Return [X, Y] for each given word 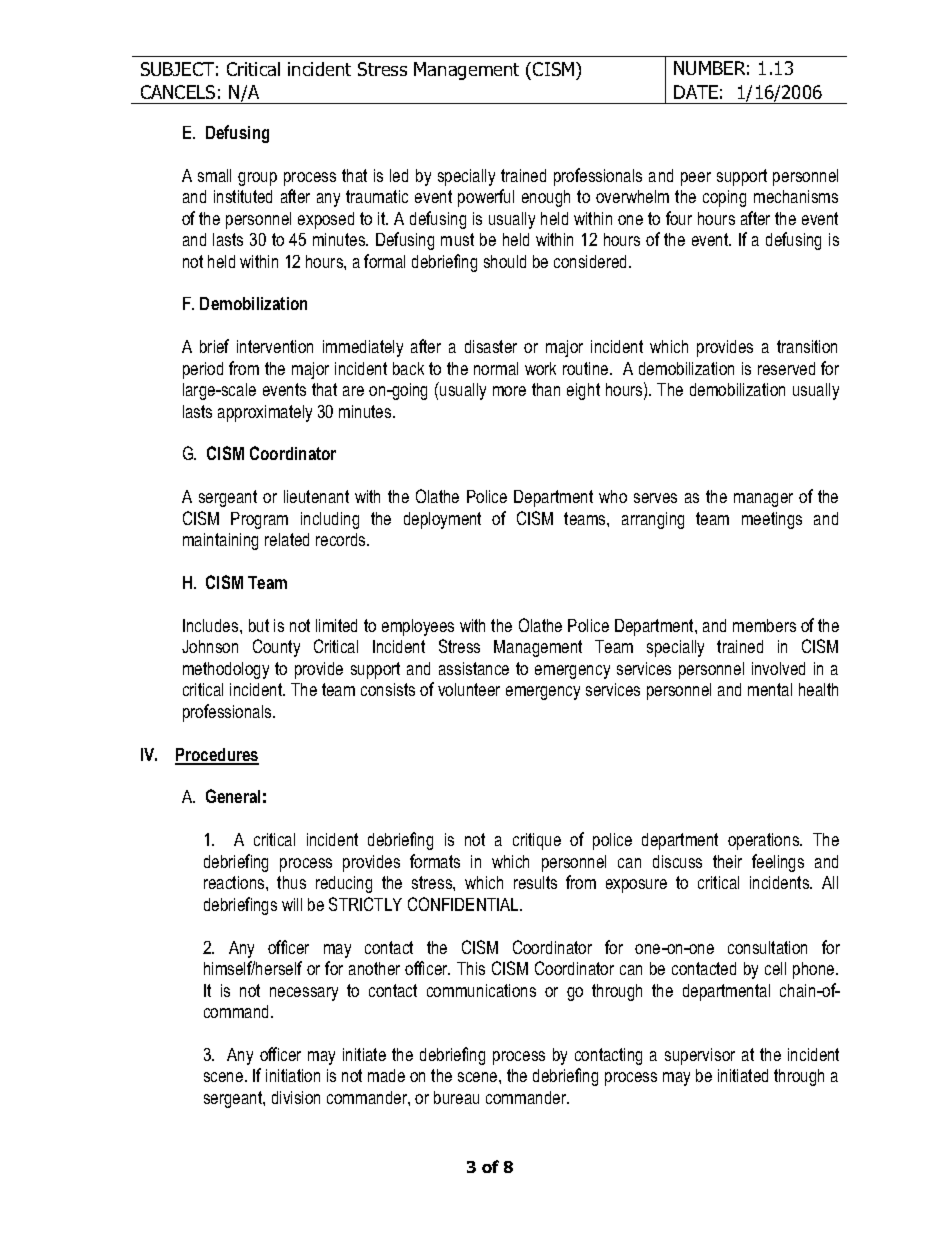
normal [496, 368]
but [259, 625]
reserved [786, 368]
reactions [235, 882]
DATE [696, 92]
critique [537, 841]
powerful [486, 198]
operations [765, 841]
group [257, 179]
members [764, 625]
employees [418, 627]
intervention [275, 346]
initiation [293, 1075]
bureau [456, 1097]
